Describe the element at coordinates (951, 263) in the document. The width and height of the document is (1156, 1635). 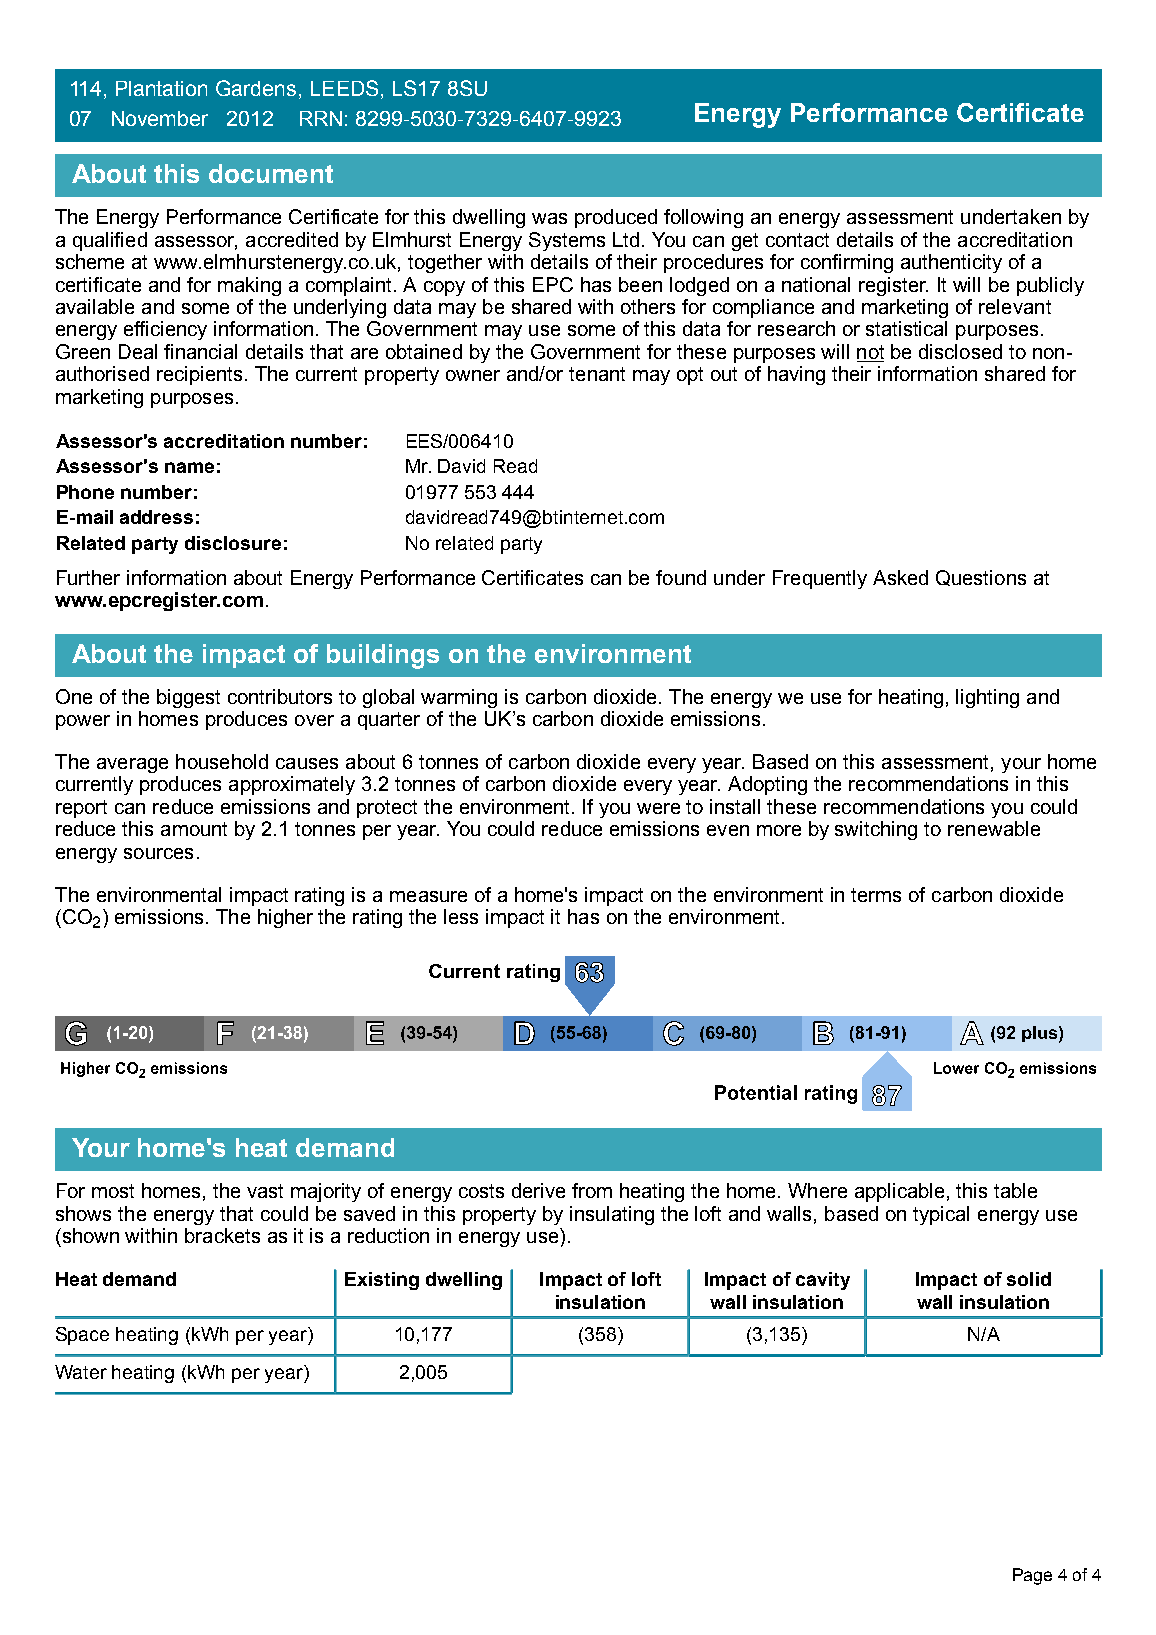
I see `authenticity` at that location.
